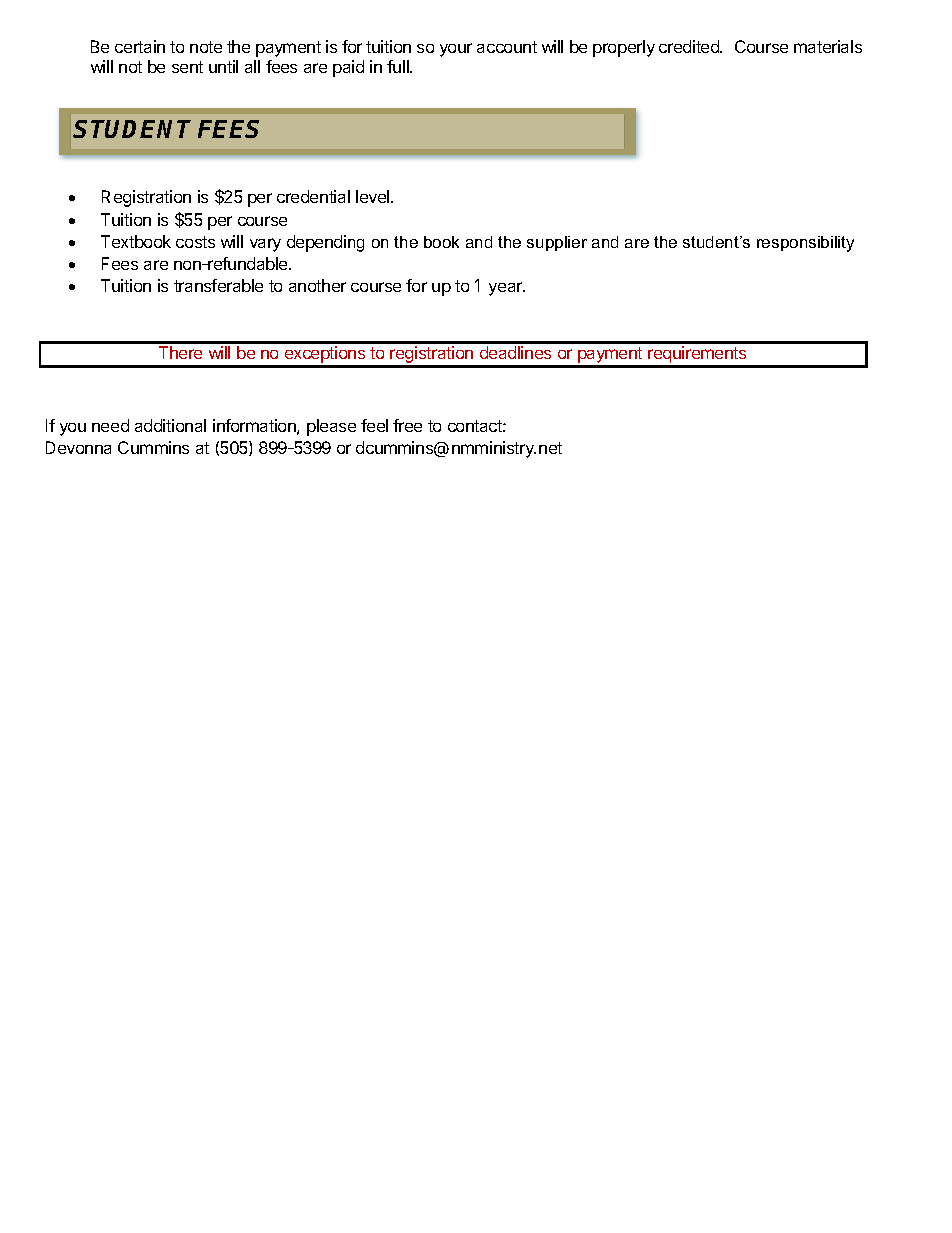 This image has width=952, height=1233. I want to click on another, so click(317, 285).
